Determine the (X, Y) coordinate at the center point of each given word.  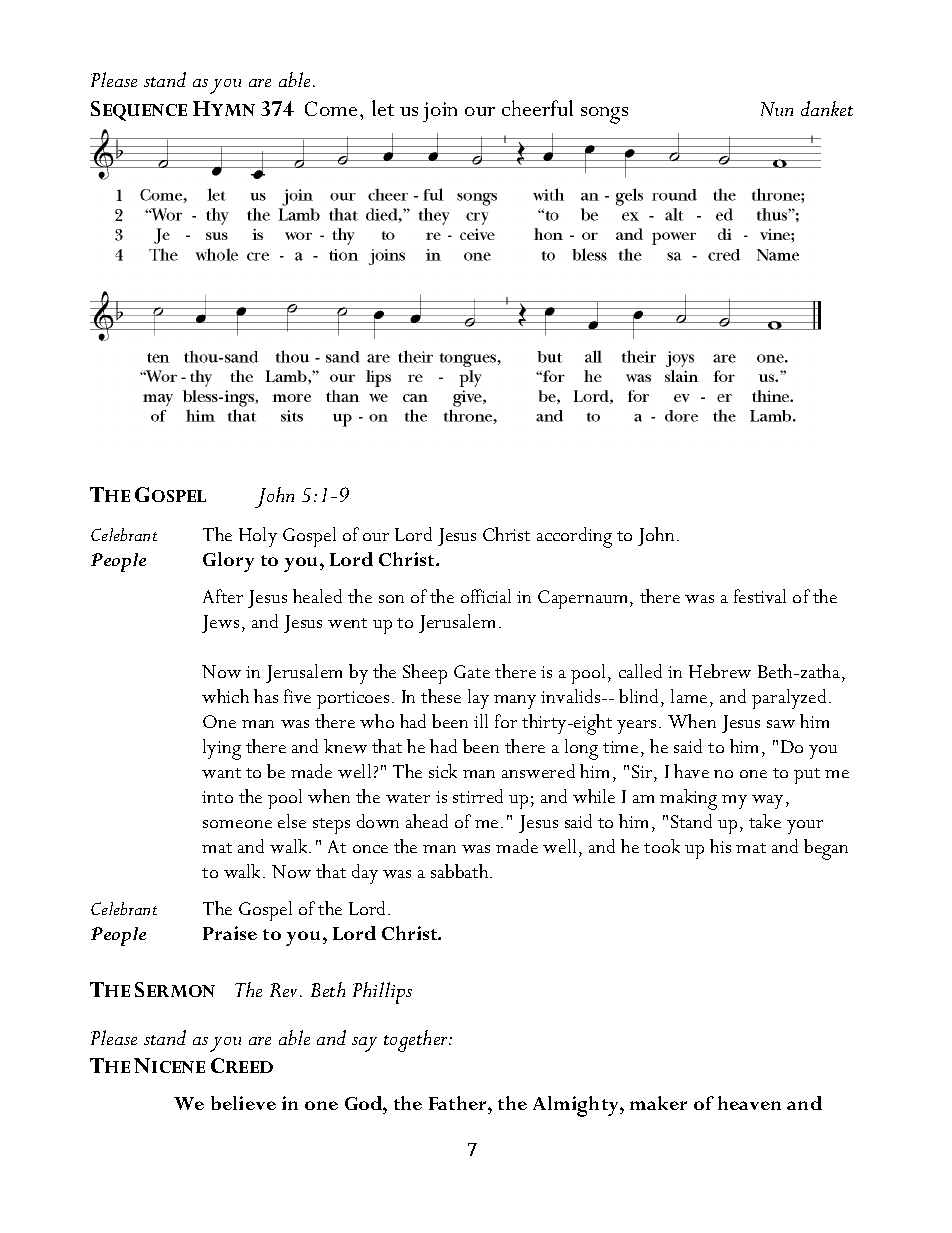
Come (331, 108)
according (574, 537)
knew (345, 746)
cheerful (537, 108)
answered (538, 771)
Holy (258, 537)
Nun (777, 109)
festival (760, 596)
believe (243, 1103)
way (767, 802)
